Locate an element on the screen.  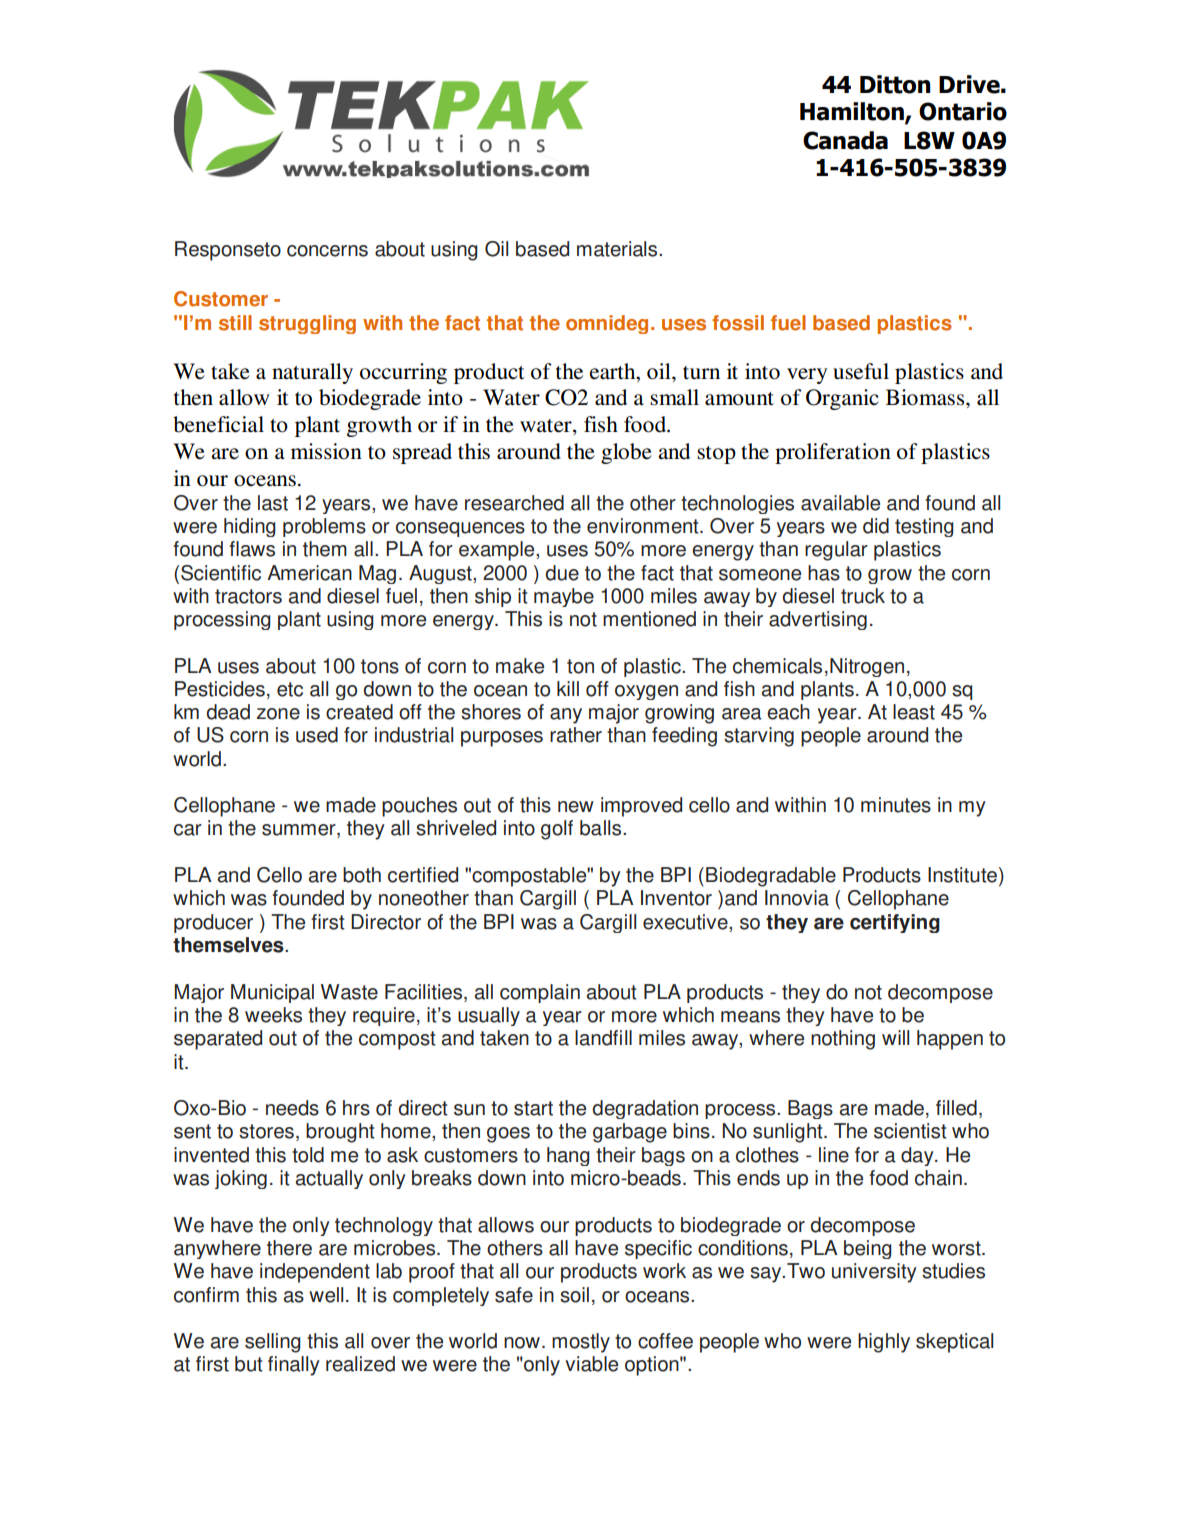
concerns is located at coordinates (327, 251).
